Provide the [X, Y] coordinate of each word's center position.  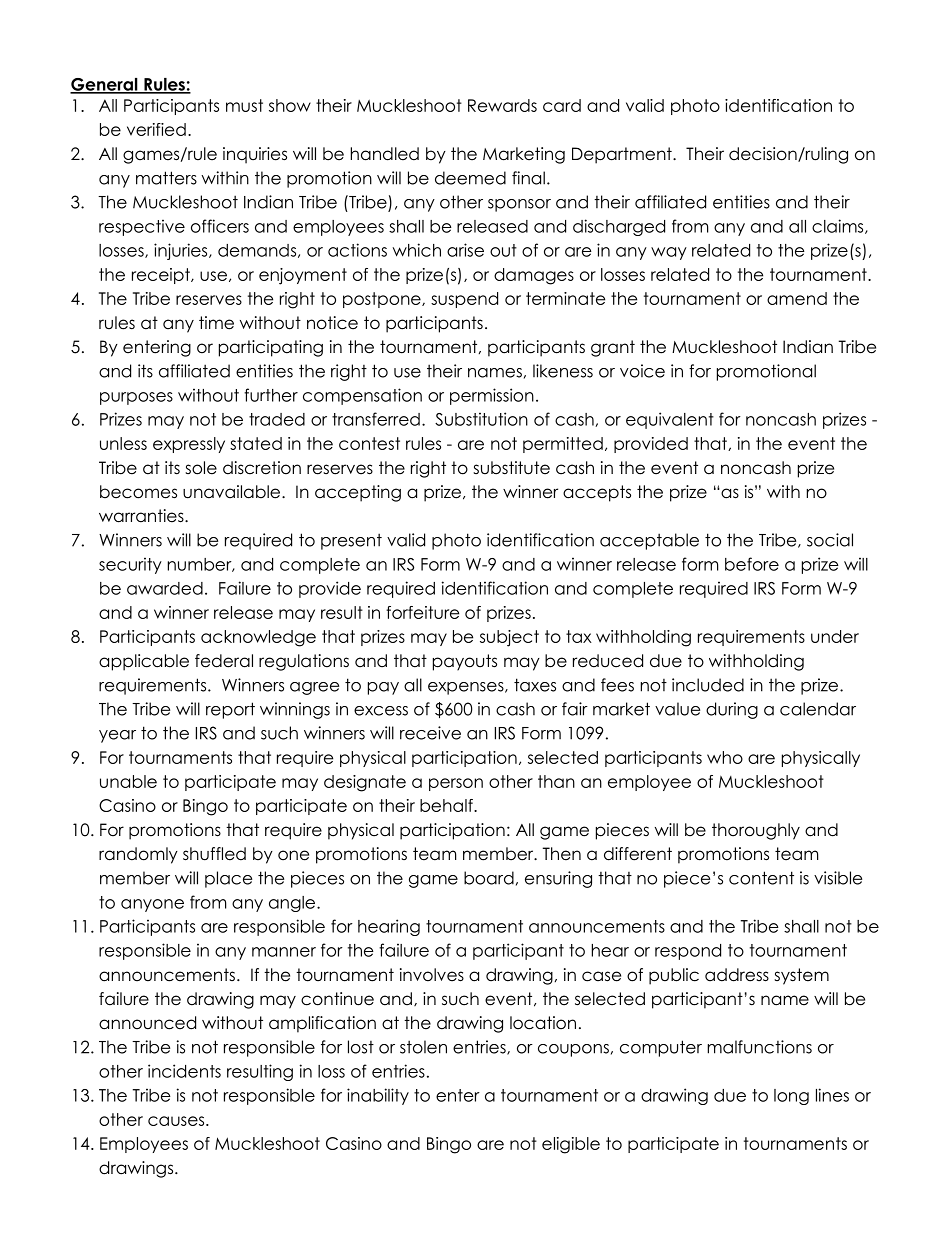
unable [128, 781]
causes [177, 1121]
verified [156, 129]
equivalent [670, 420]
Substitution [481, 419]
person [456, 784]
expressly [189, 445]
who [725, 757]
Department [623, 155]
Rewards [502, 105]
